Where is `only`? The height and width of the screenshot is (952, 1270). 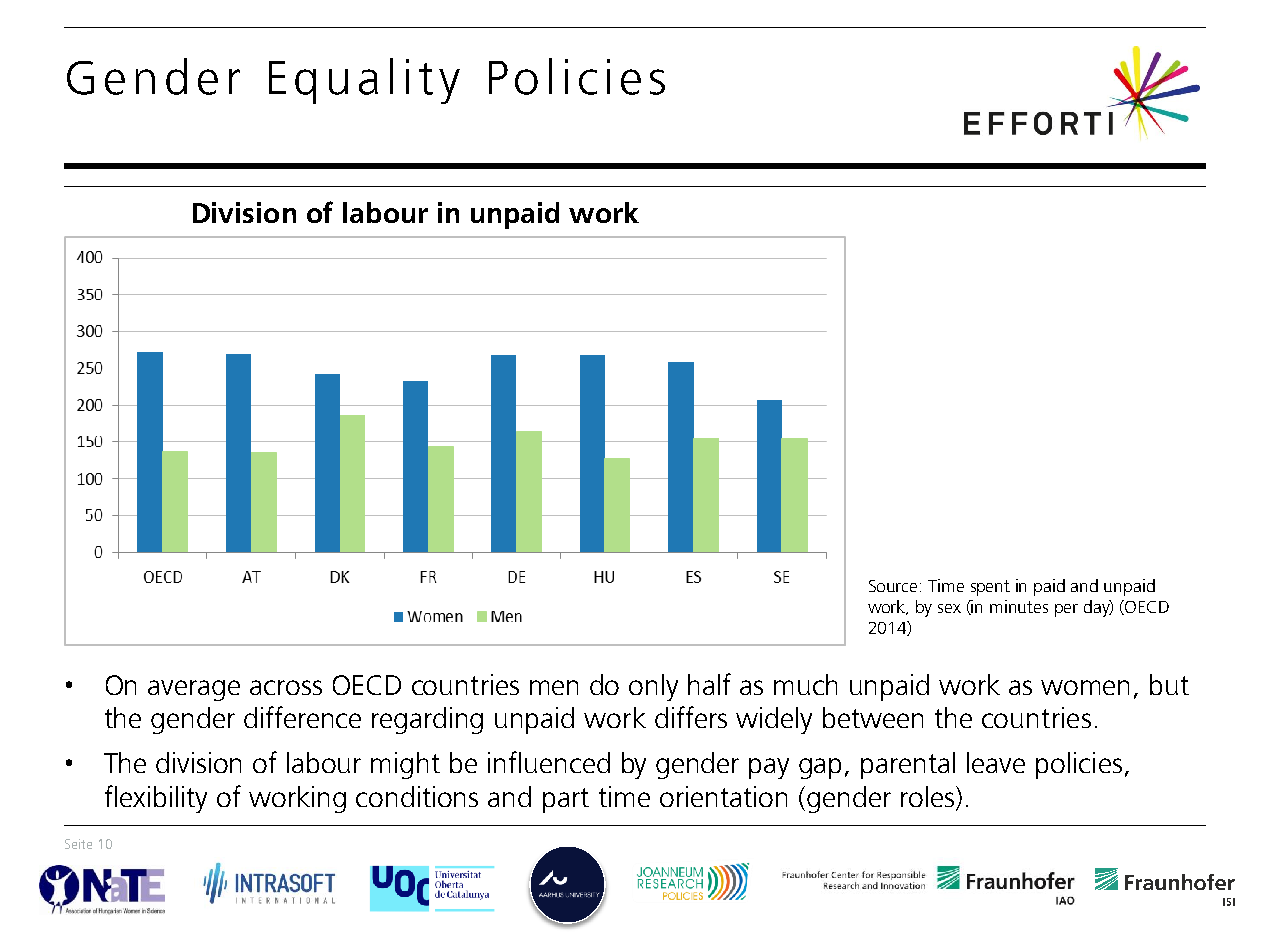
only is located at coordinates (653, 687).
